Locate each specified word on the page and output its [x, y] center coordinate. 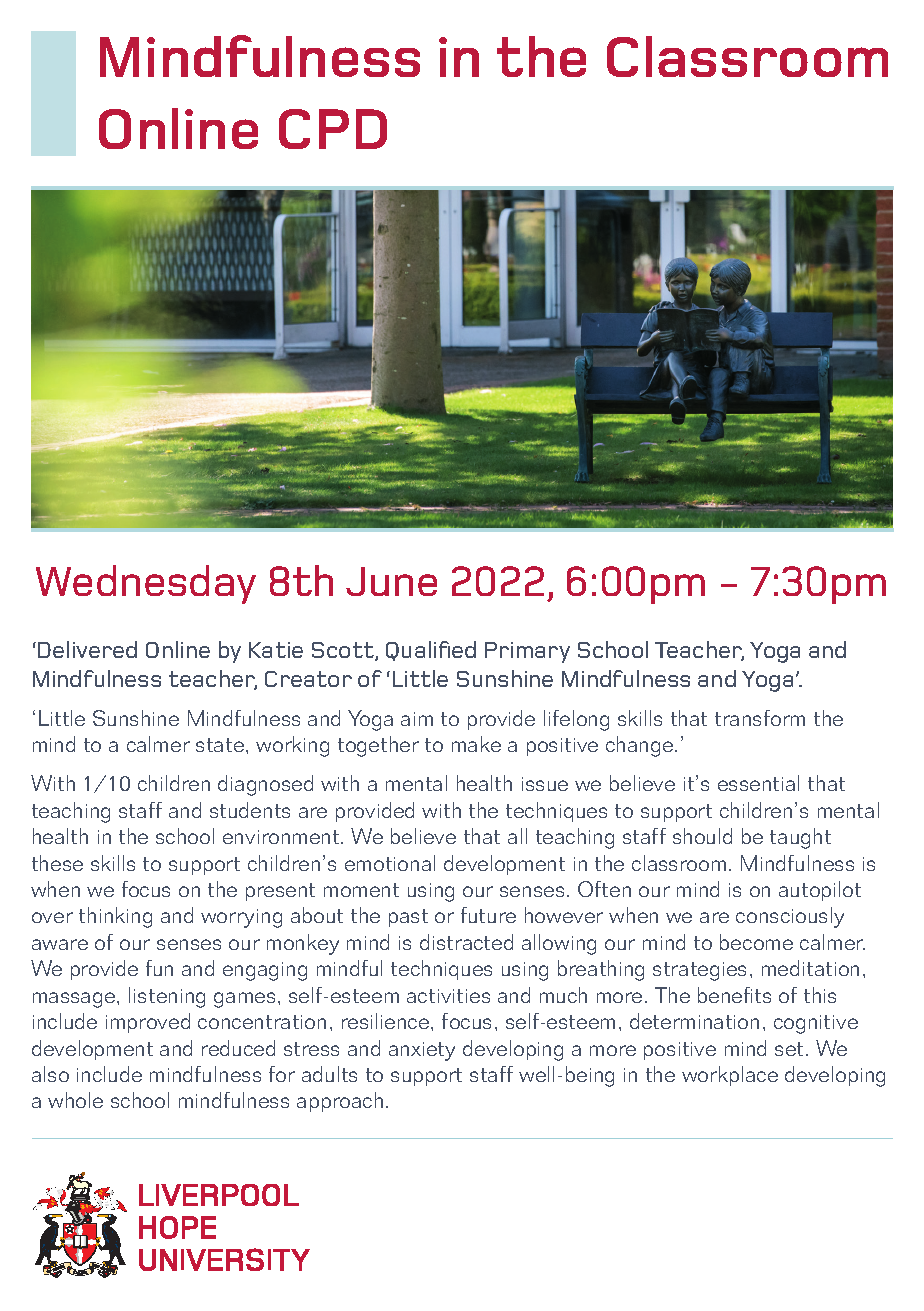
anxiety [422, 1051]
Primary [527, 652]
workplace [730, 1076]
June [391, 581]
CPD [333, 129]
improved [148, 1023]
